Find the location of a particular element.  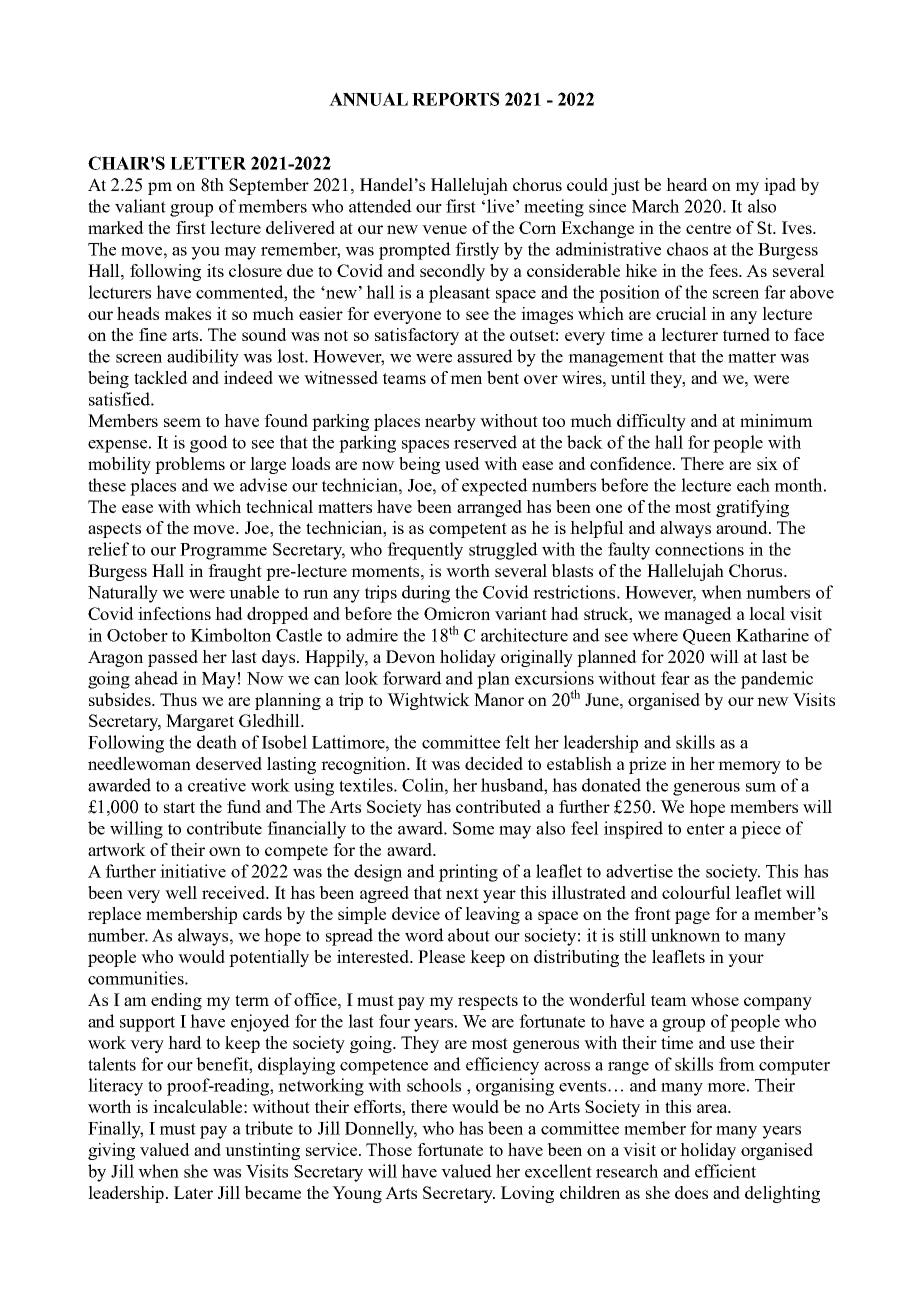

decided is located at coordinates (494, 763).
